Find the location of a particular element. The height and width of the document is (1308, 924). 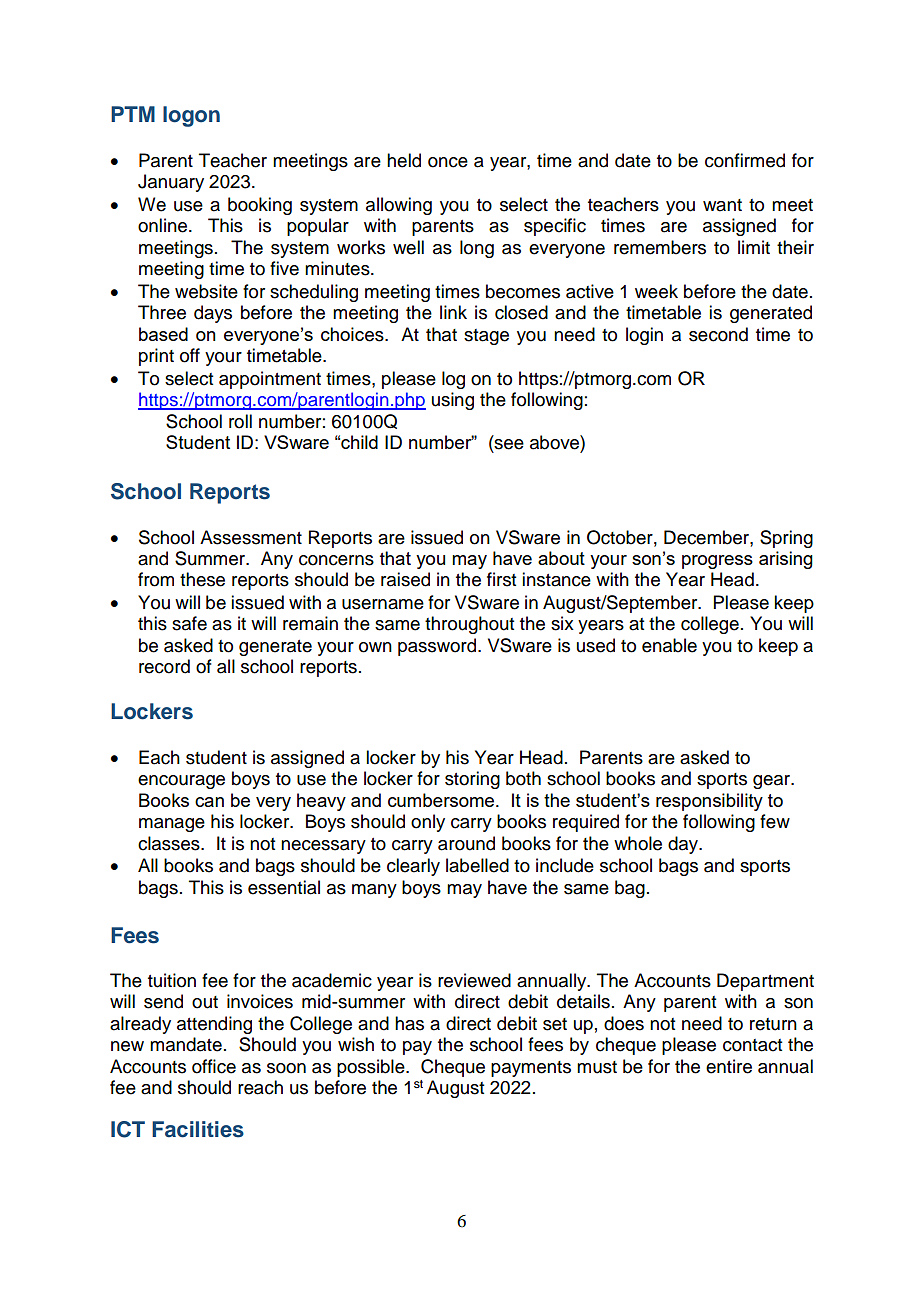

encourage is located at coordinates (181, 782).
